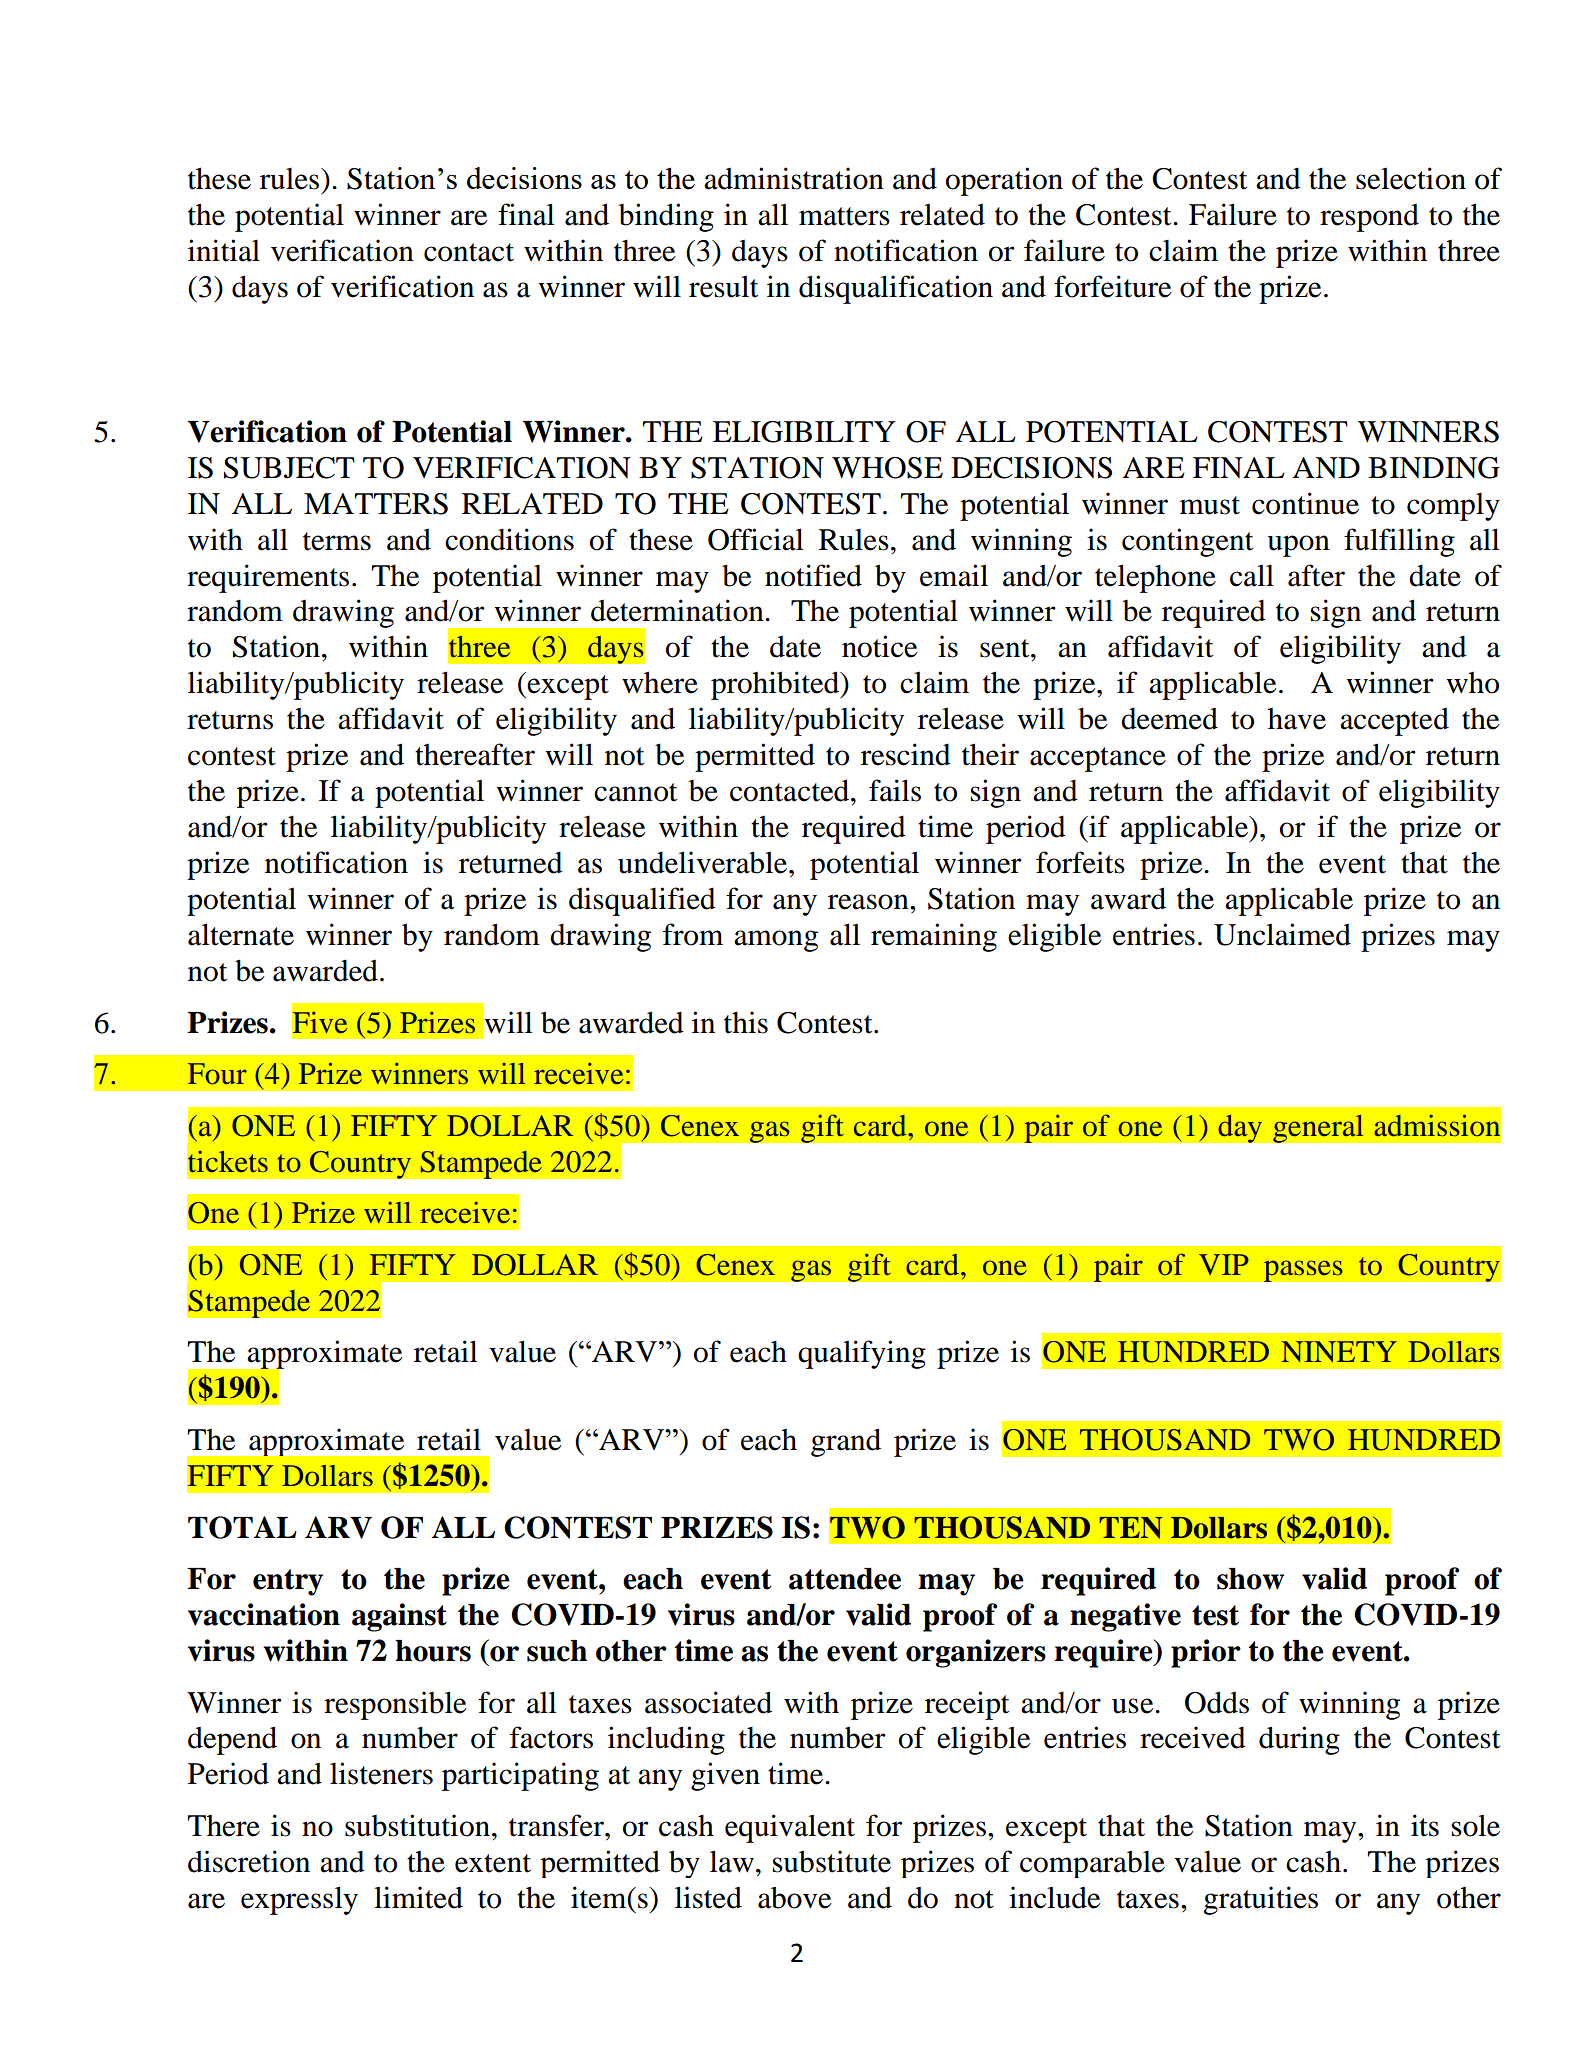 The height and width of the screenshot is (2063, 1594). Describe the element at coordinates (417, 1825) in the screenshot. I see `substitution` at that location.
